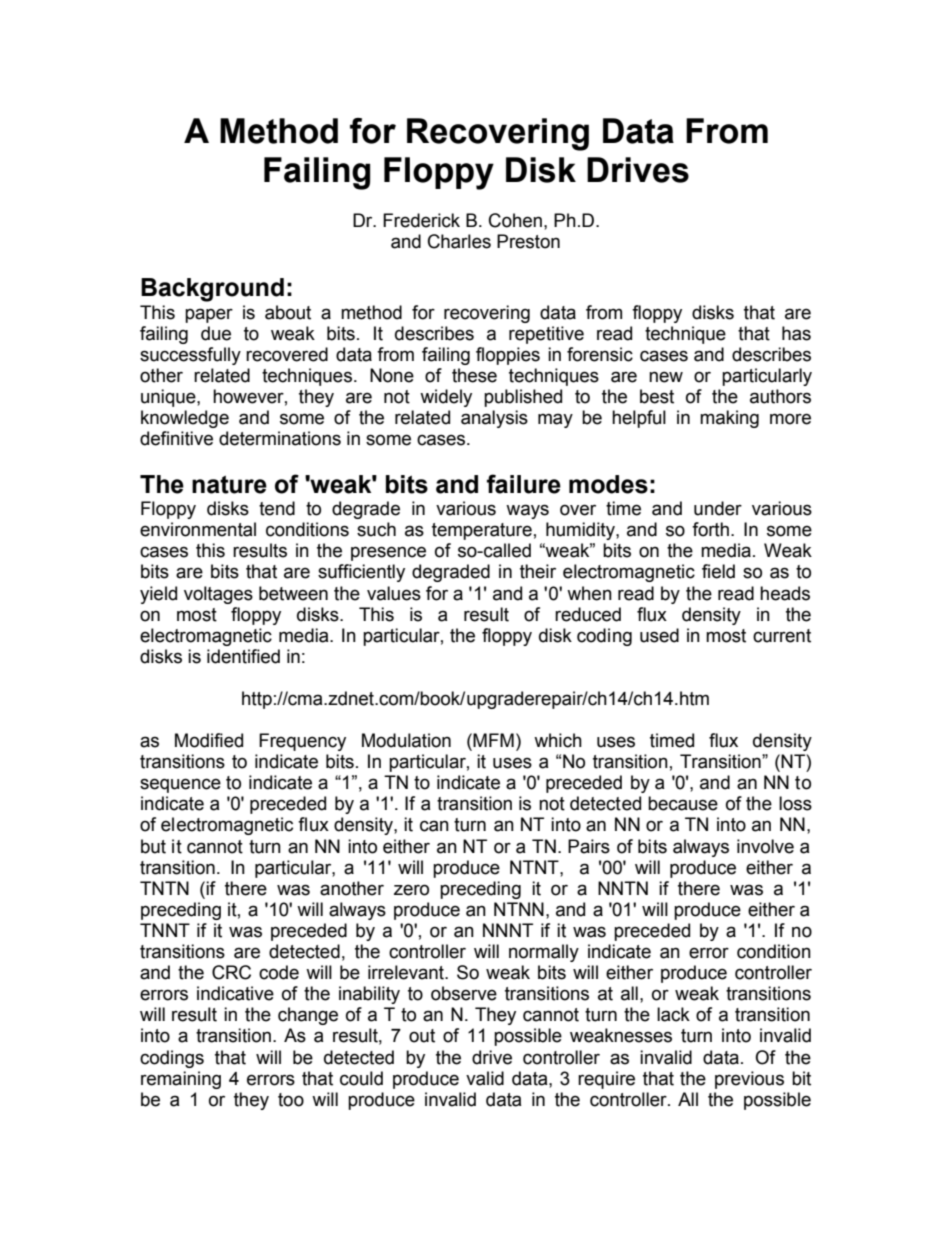  I want to click on has, so click(796, 333).
